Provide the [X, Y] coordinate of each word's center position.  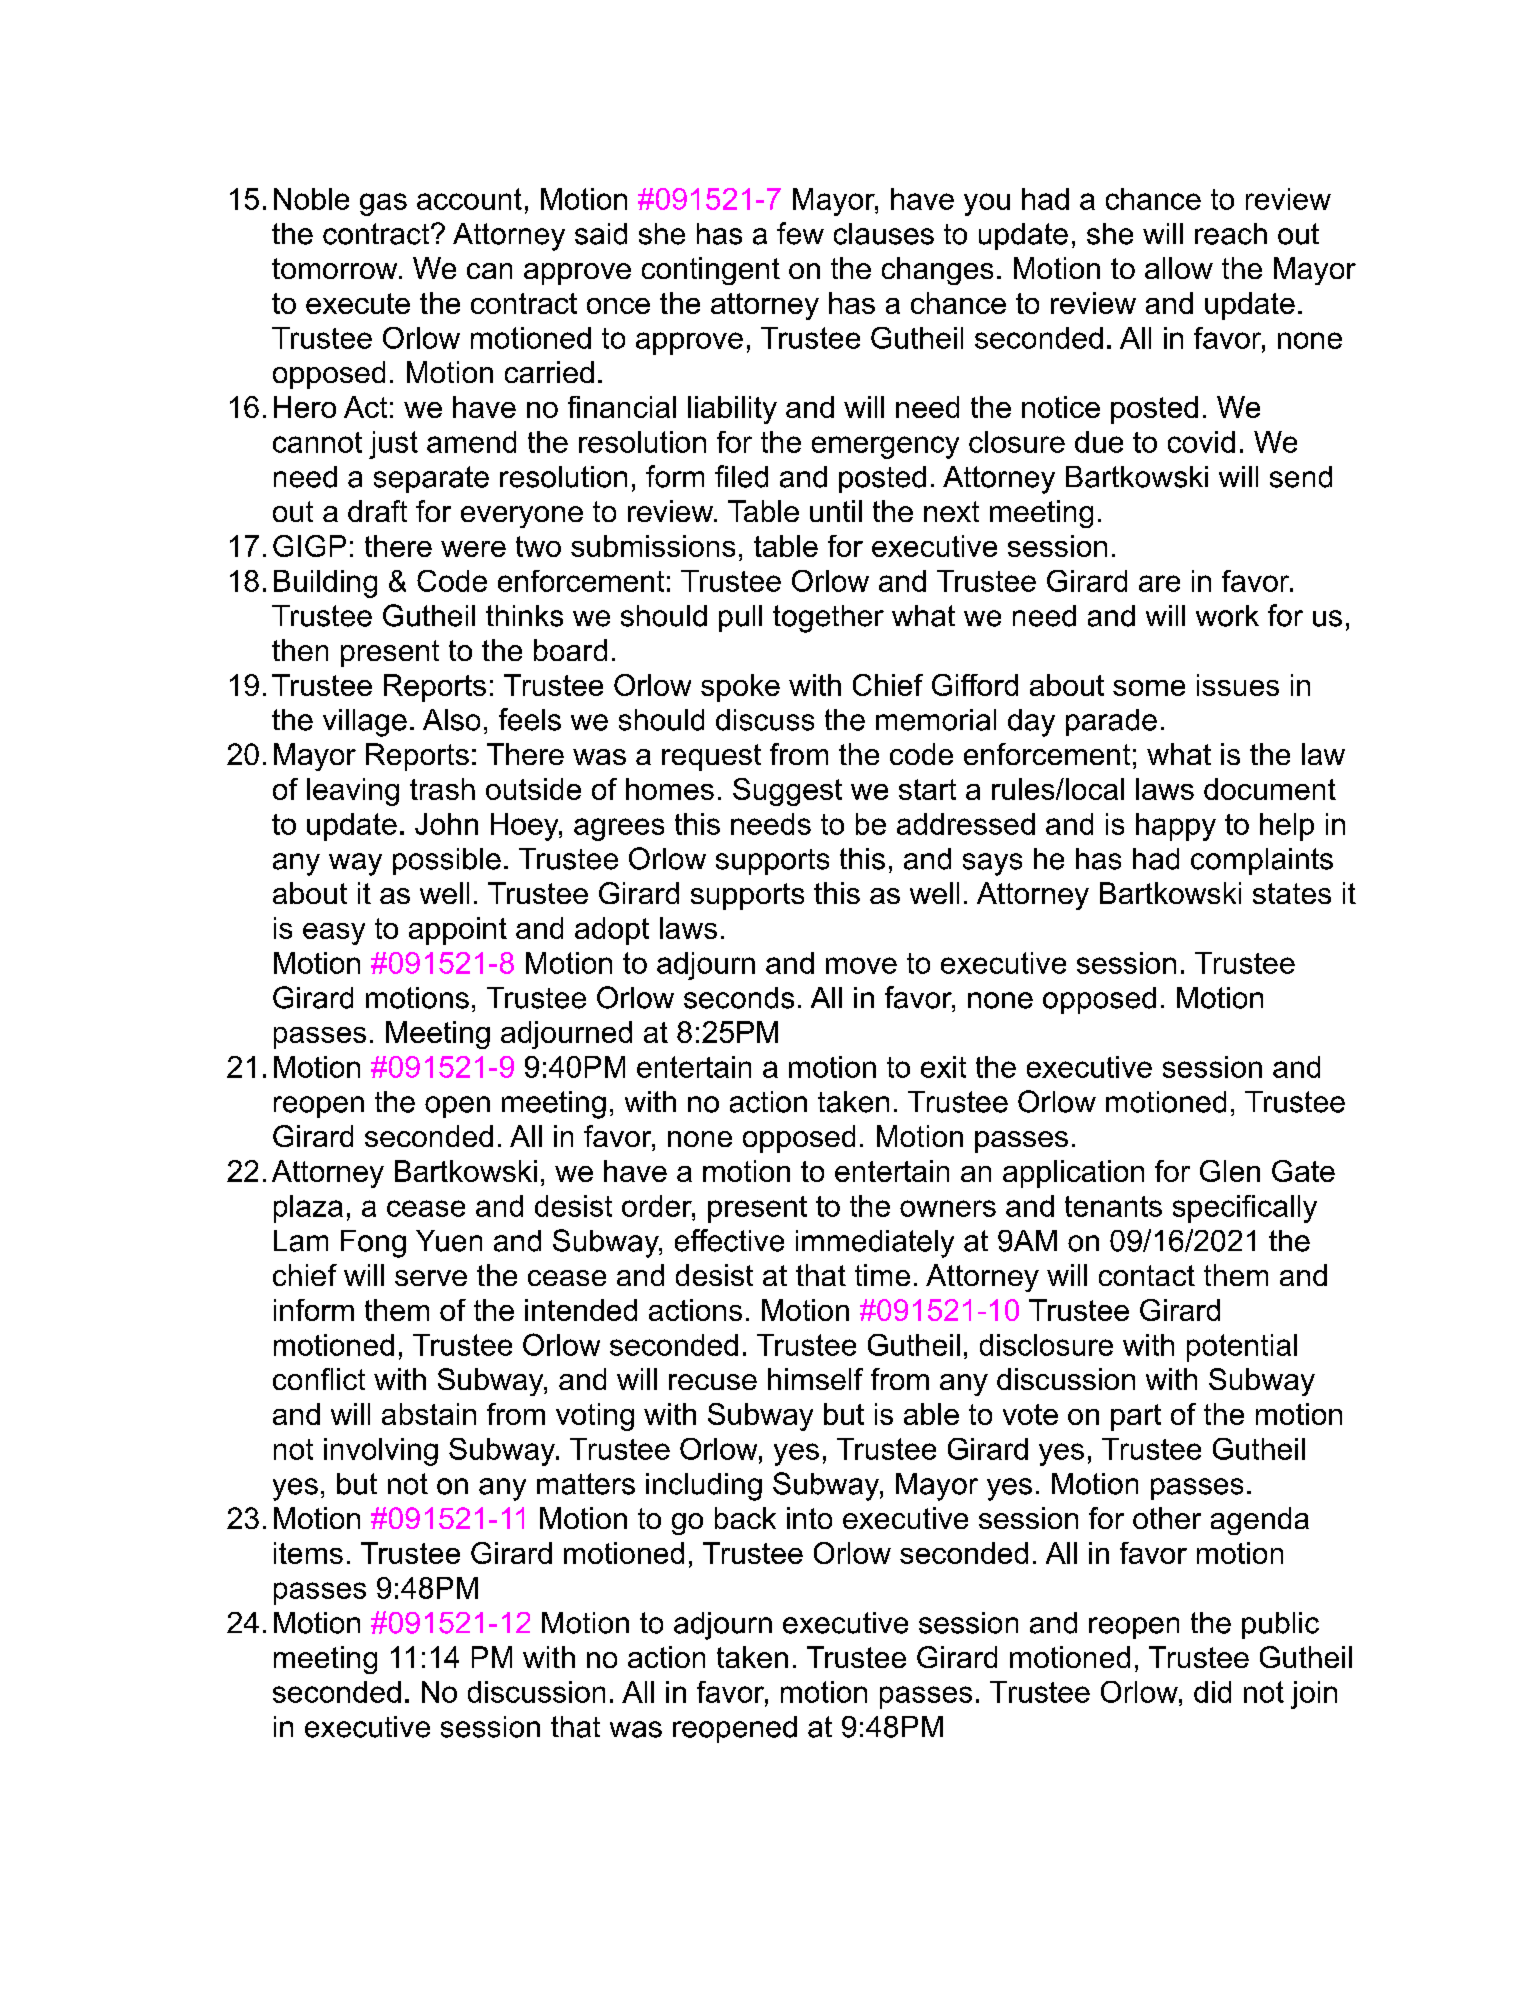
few [800, 233]
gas [383, 204]
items [308, 1553]
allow [1179, 268]
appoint [458, 931]
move [861, 965]
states [1292, 893]
